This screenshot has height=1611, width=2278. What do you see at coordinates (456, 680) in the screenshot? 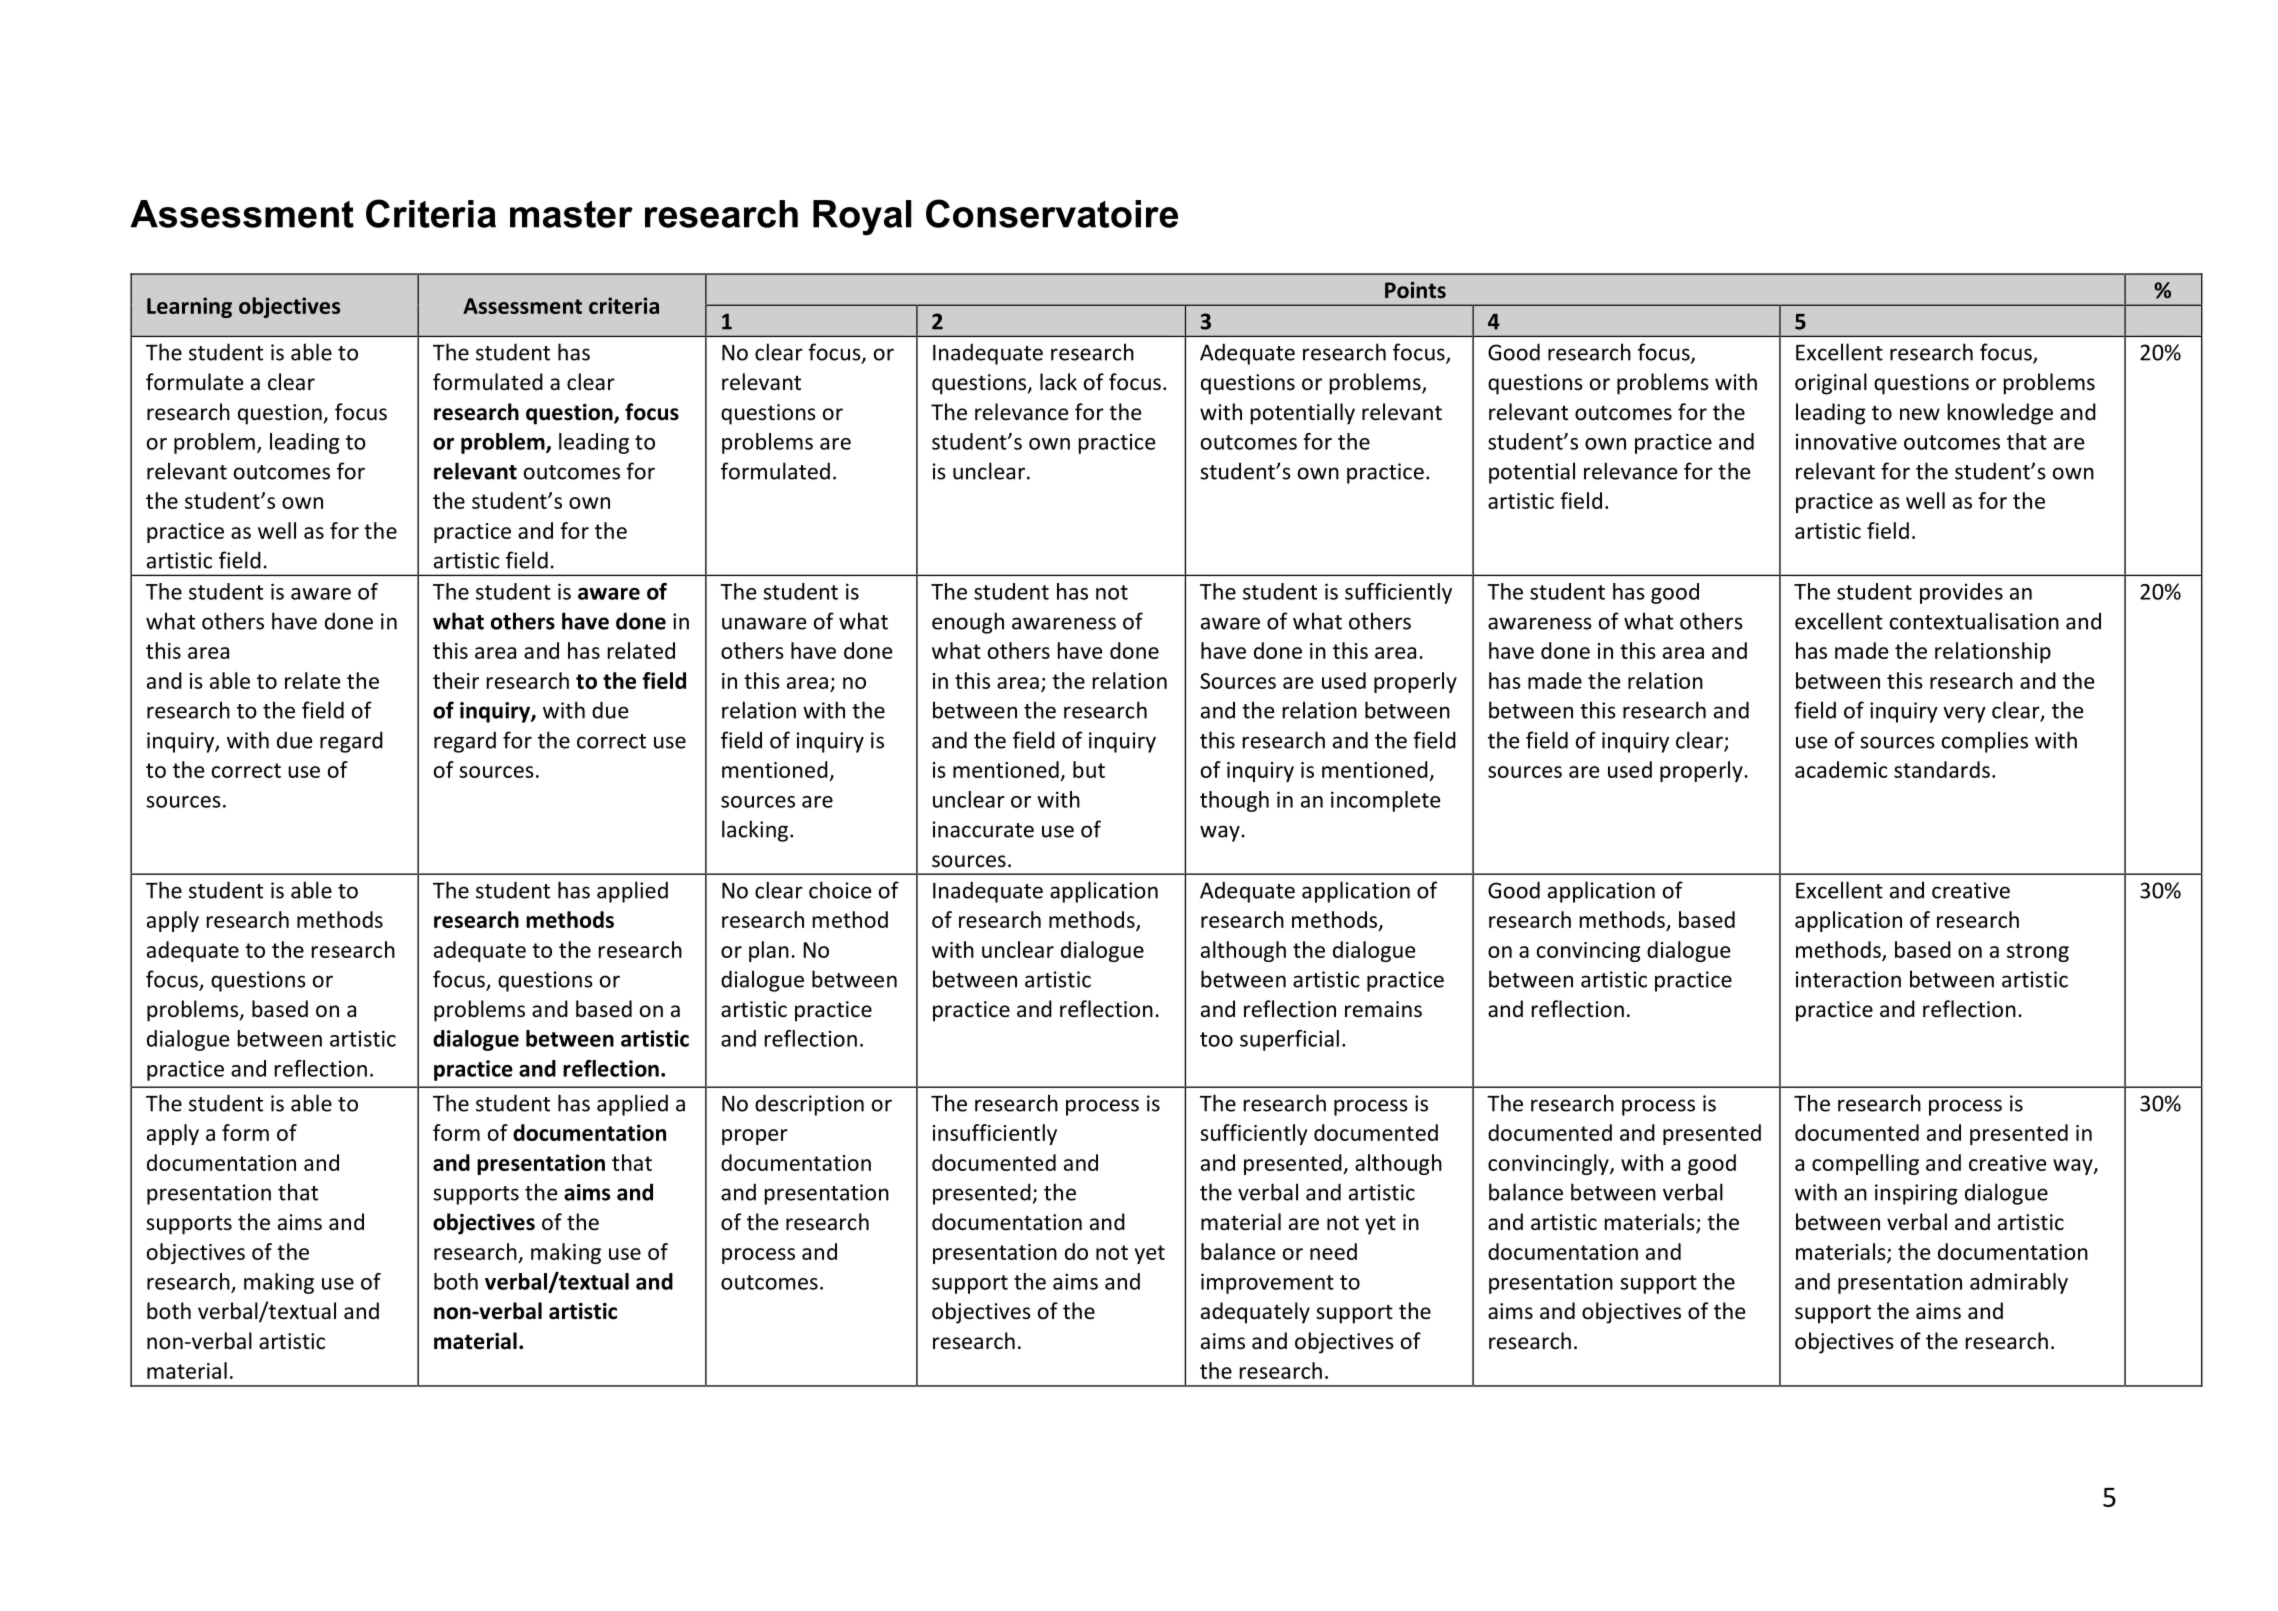
I see `their` at bounding box center [456, 680].
